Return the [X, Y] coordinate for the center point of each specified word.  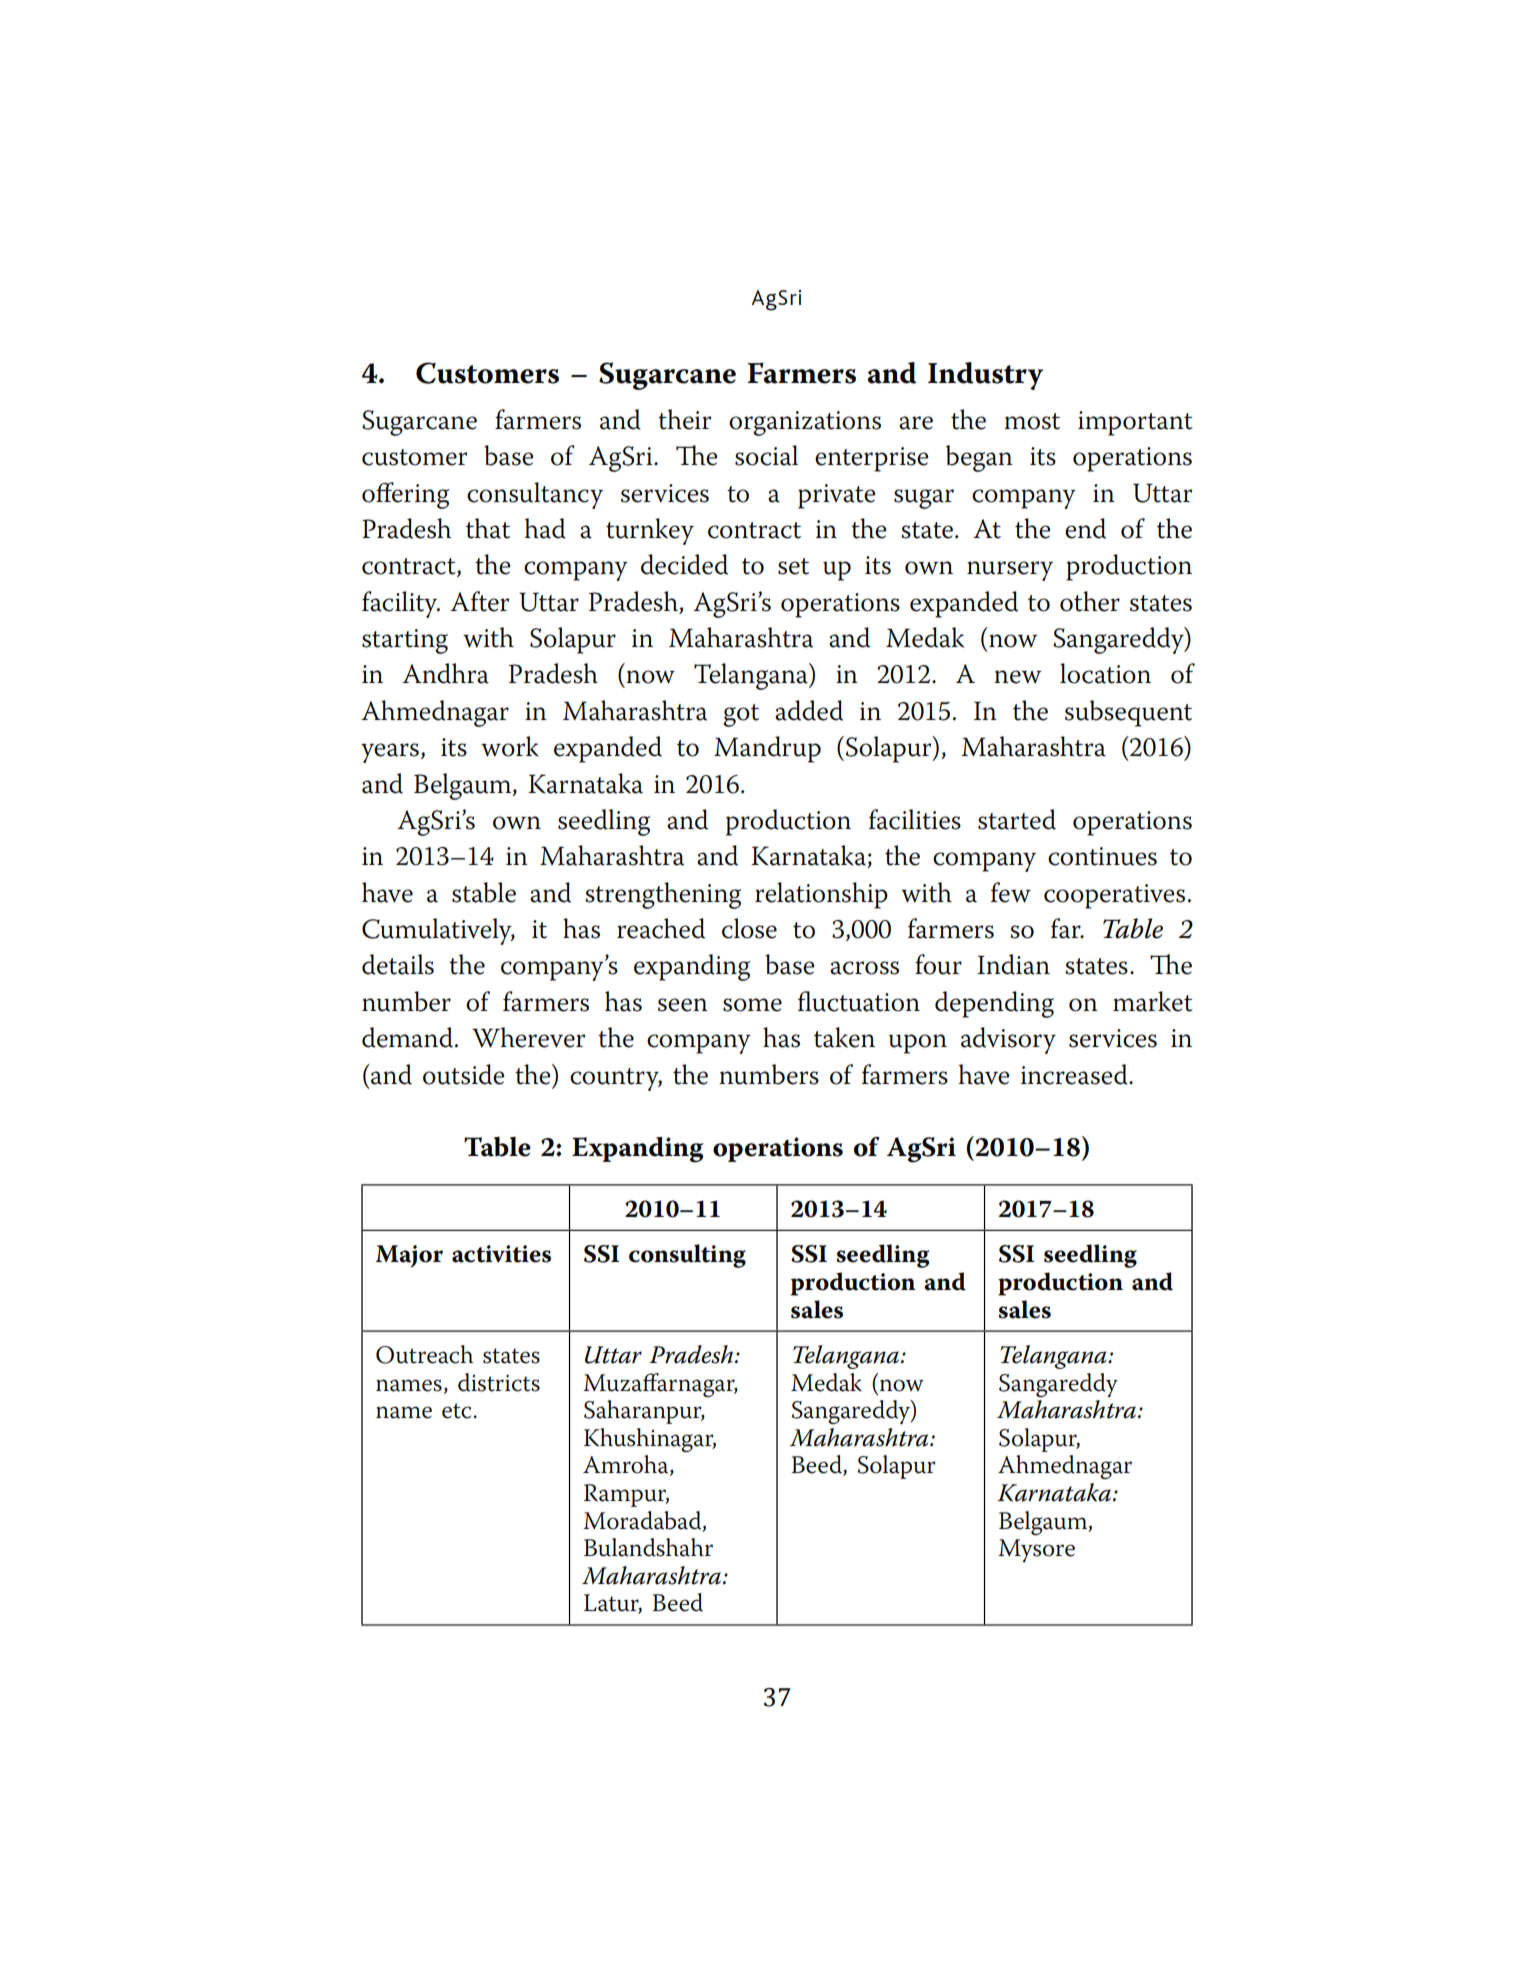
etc [458, 1411]
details [398, 964]
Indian [1013, 964]
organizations [805, 423]
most [1032, 421]
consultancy [535, 495]
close [749, 928]
